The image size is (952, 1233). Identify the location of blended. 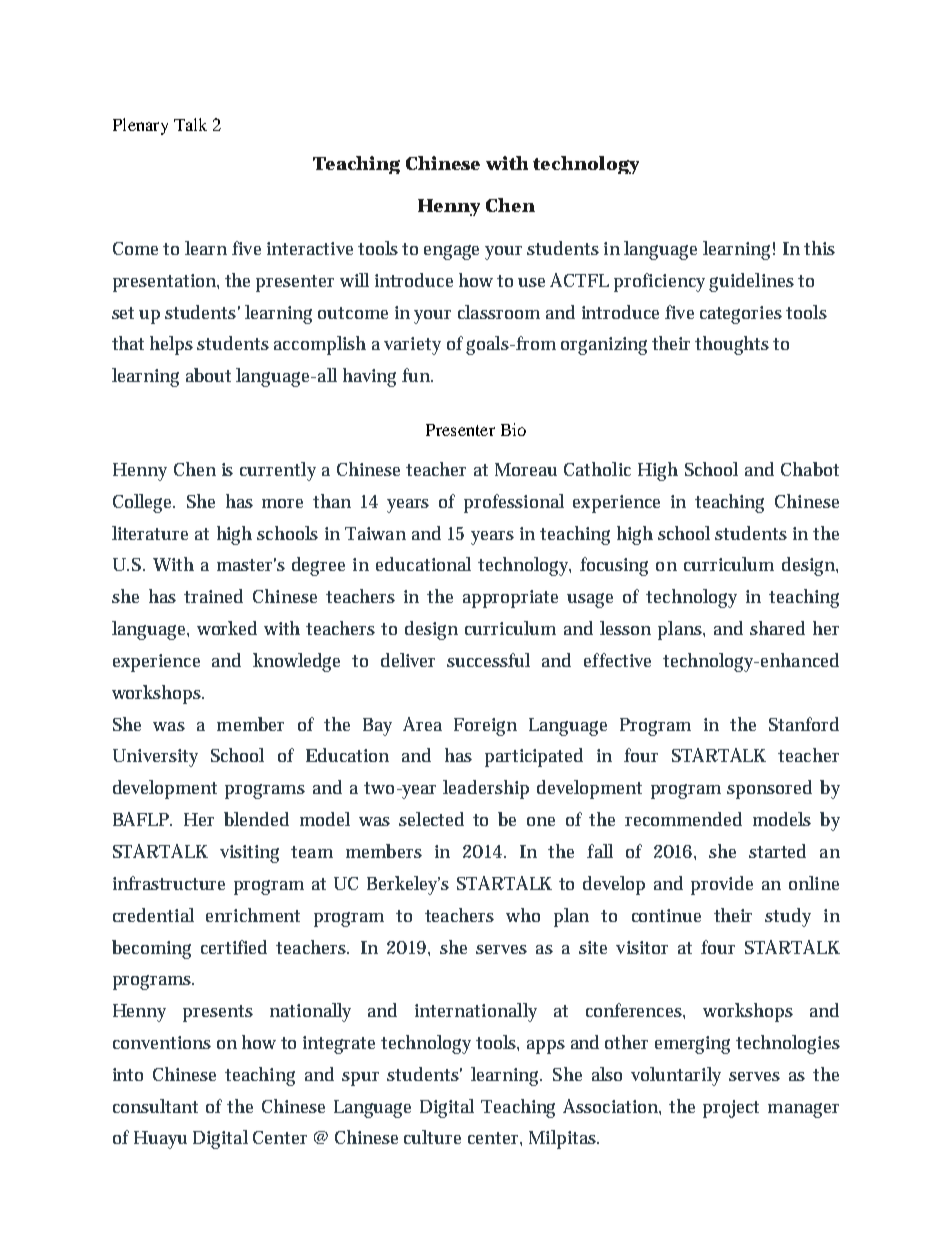
(256, 819).
